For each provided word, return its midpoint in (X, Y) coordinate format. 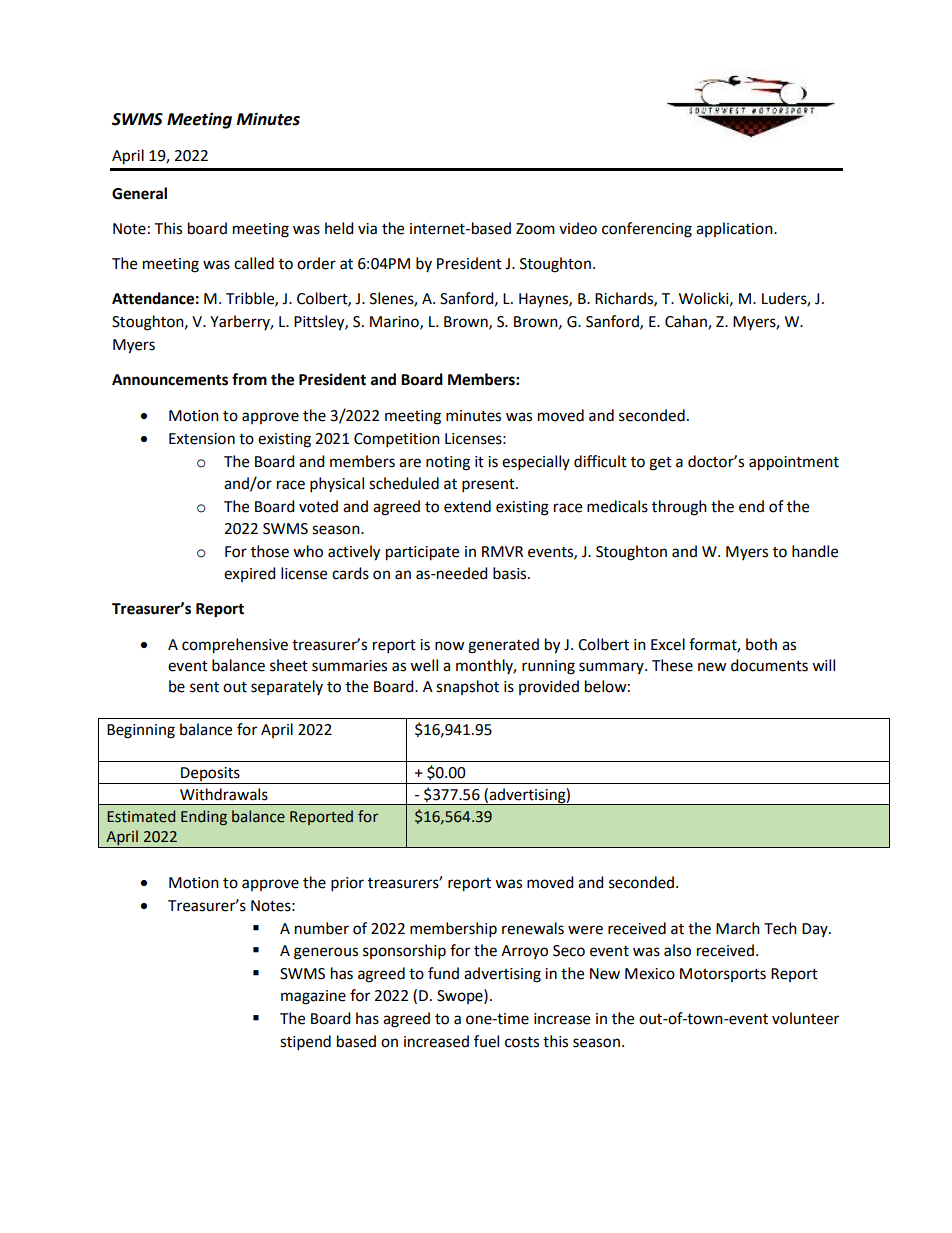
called (254, 263)
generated (503, 646)
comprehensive (235, 646)
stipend (305, 1043)
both (761, 644)
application (735, 229)
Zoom (535, 229)
